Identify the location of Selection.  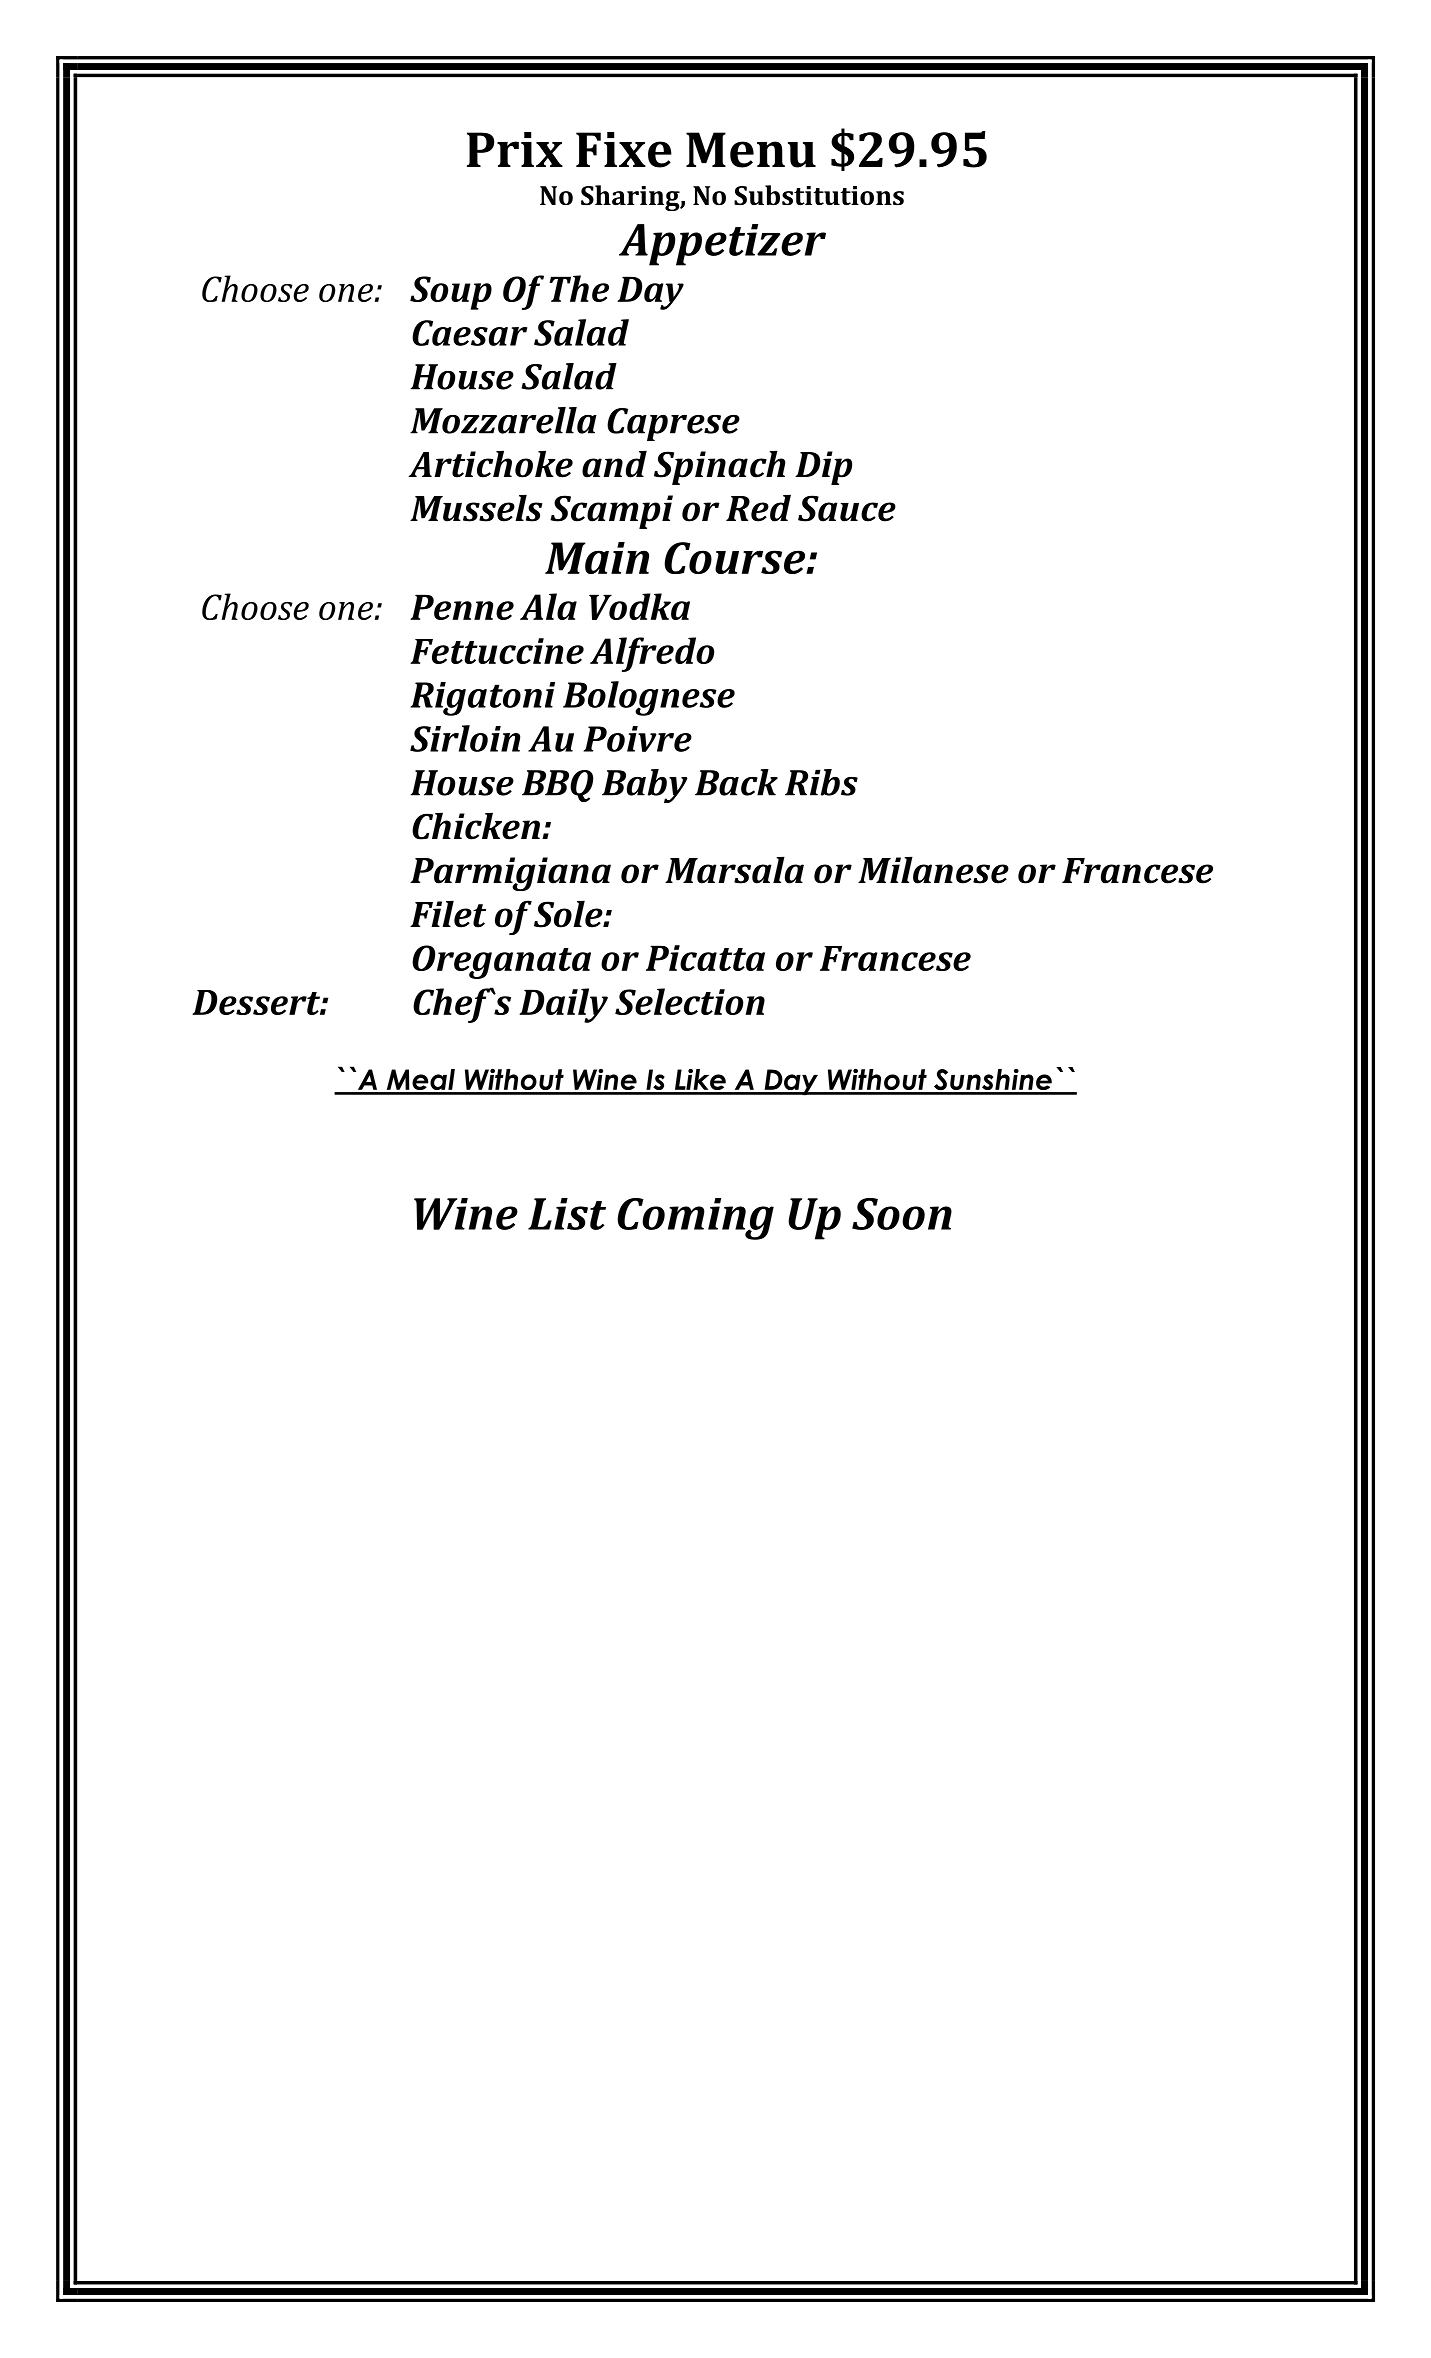
(690, 1001).
